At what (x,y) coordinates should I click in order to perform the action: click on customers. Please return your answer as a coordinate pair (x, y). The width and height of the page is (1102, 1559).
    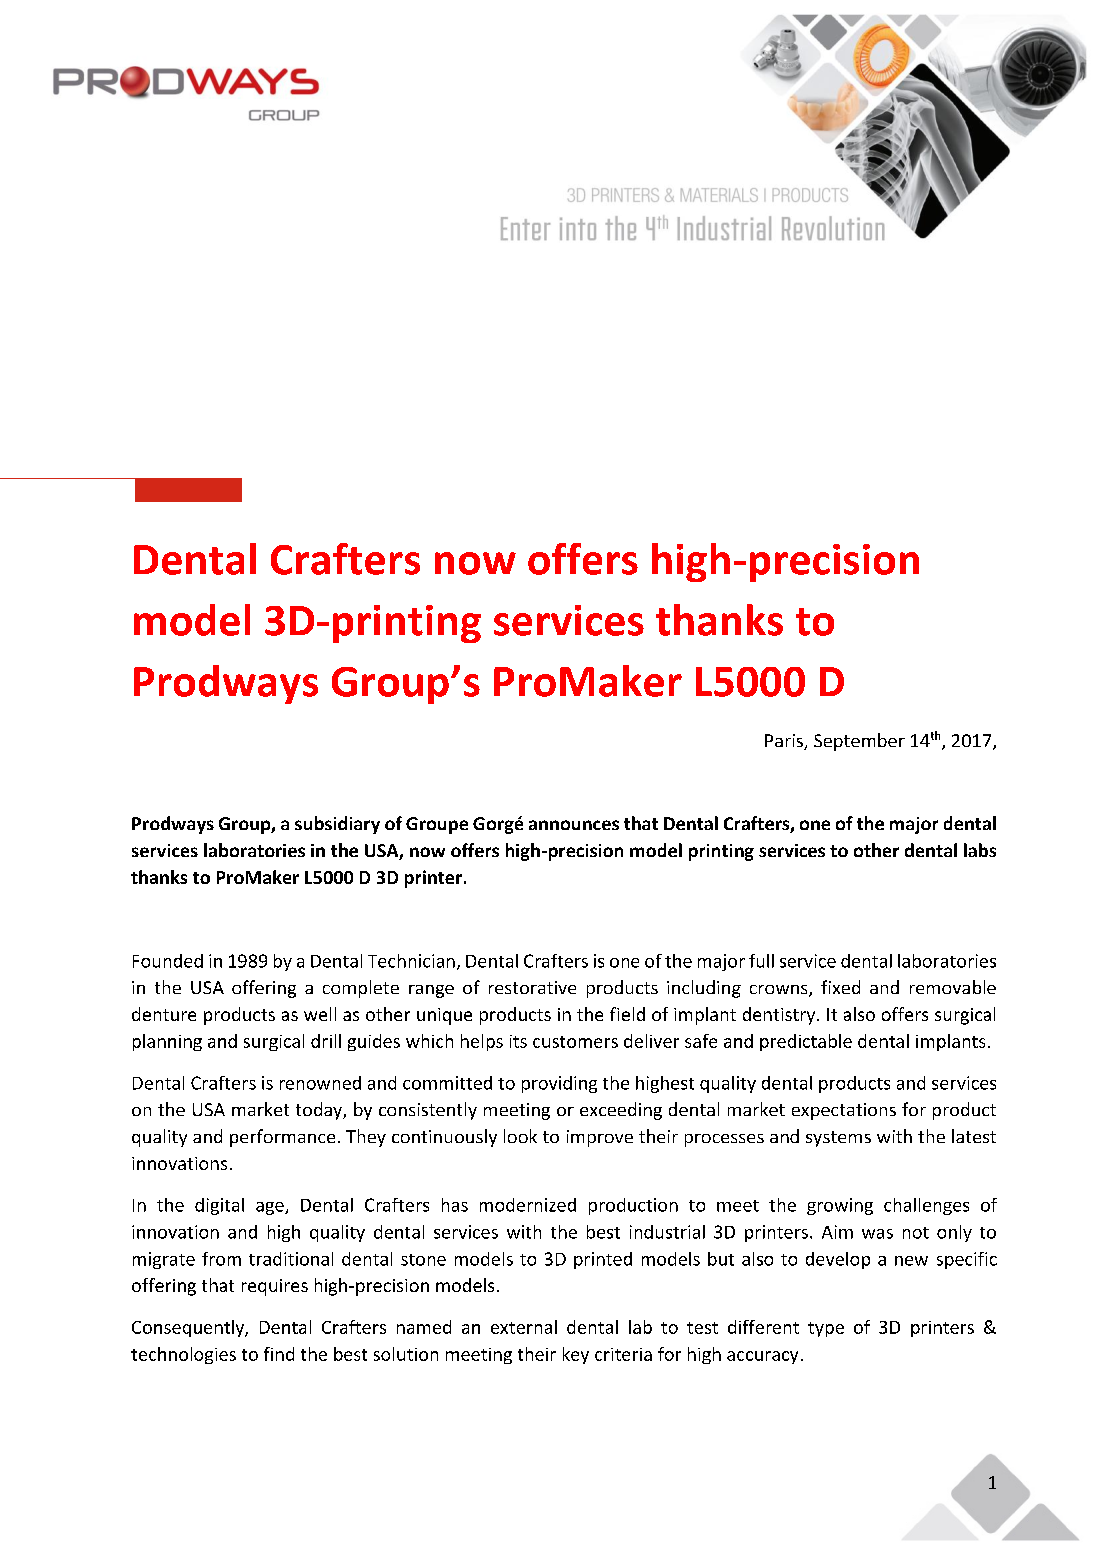
    Looking at the image, I should click on (575, 1042).
